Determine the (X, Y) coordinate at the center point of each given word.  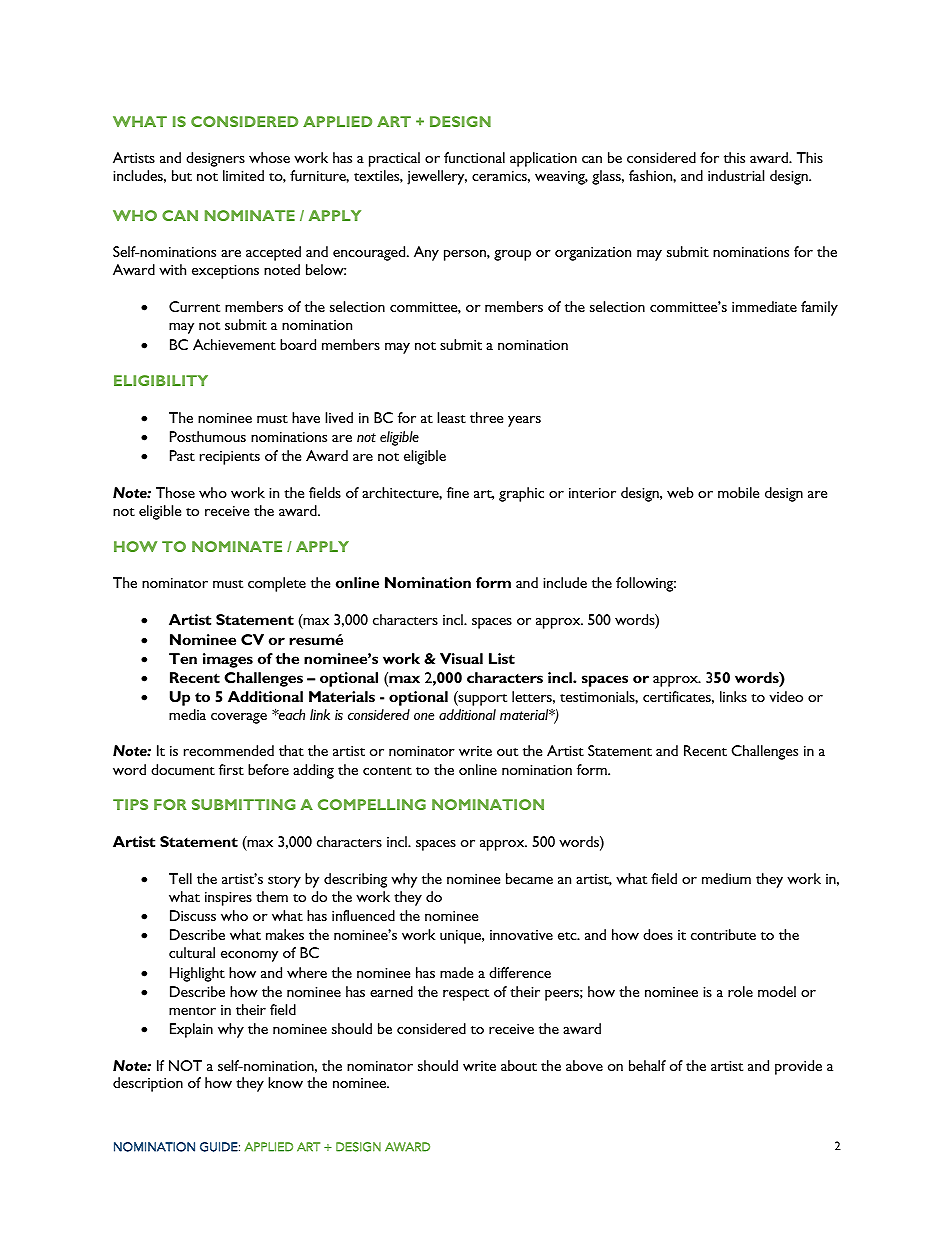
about (519, 1065)
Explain (191, 1030)
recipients (230, 458)
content (387, 771)
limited (243, 175)
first (231, 769)
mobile (738, 492)
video (786, 696)
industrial (736, 175)
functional (474, 157)
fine (458, 492)
